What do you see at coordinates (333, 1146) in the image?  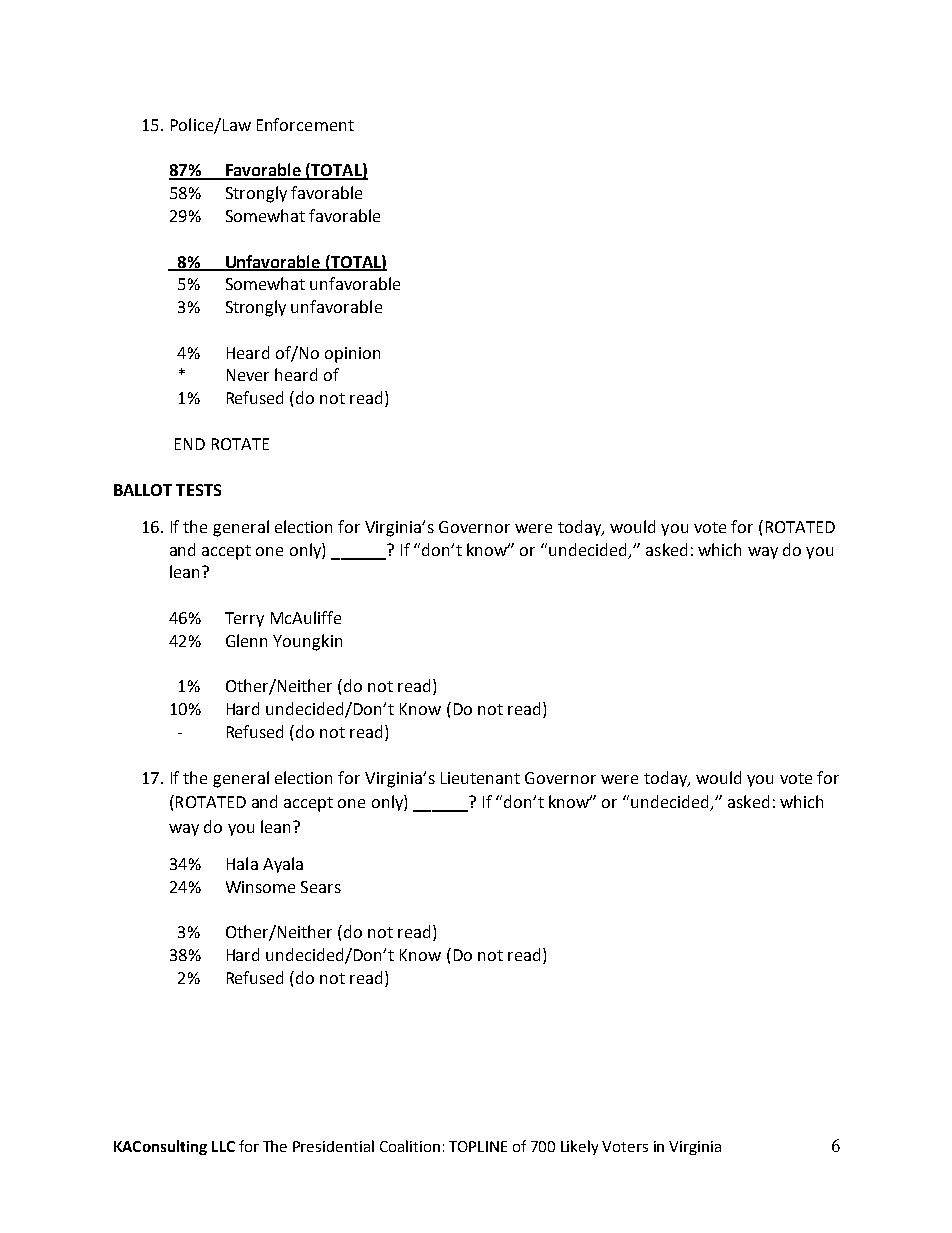 I see `Presidential` at bounding box center [333, 1146].
